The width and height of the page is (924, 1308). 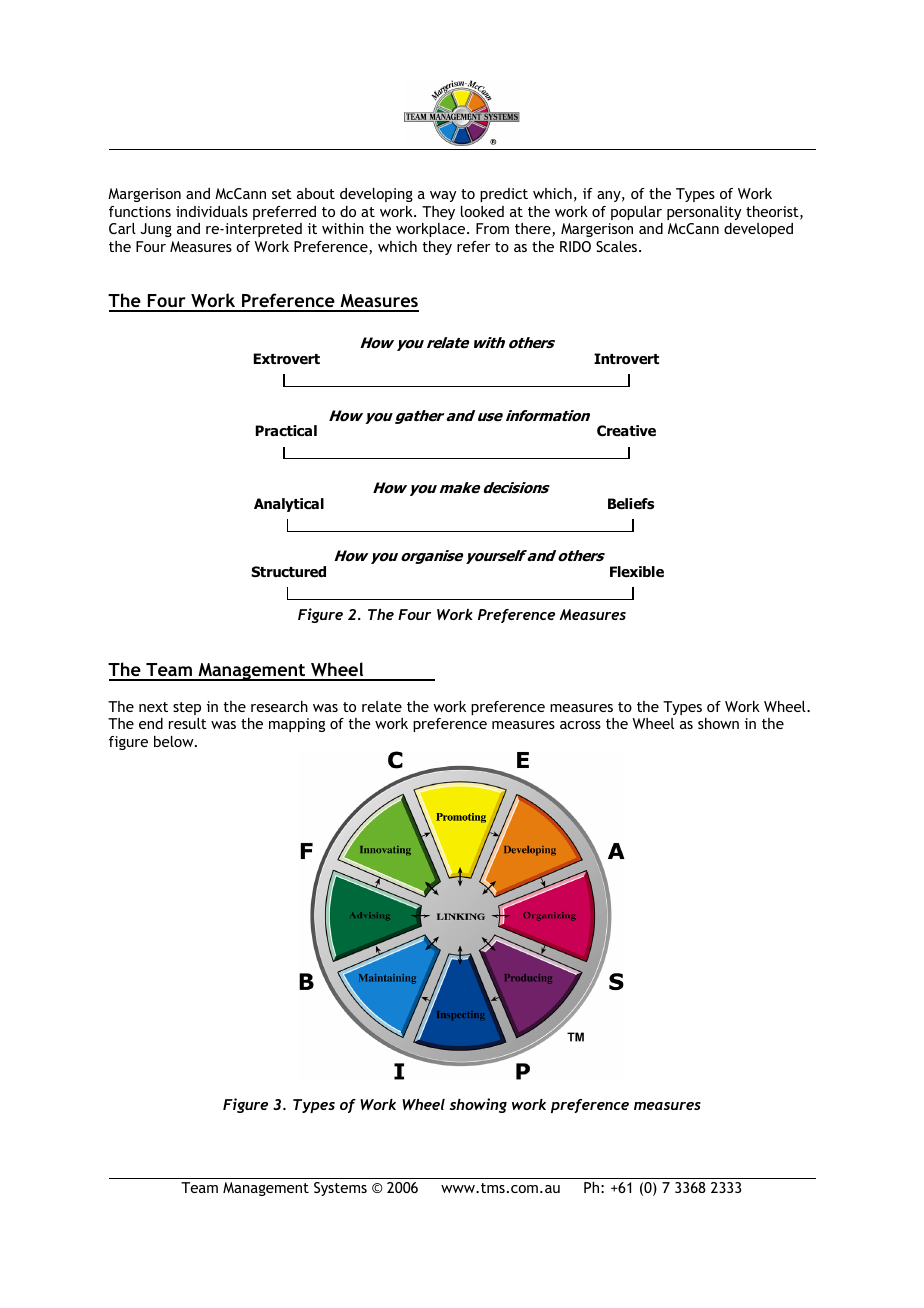 I want to click on Systems, so click(x=340, y=1189).
